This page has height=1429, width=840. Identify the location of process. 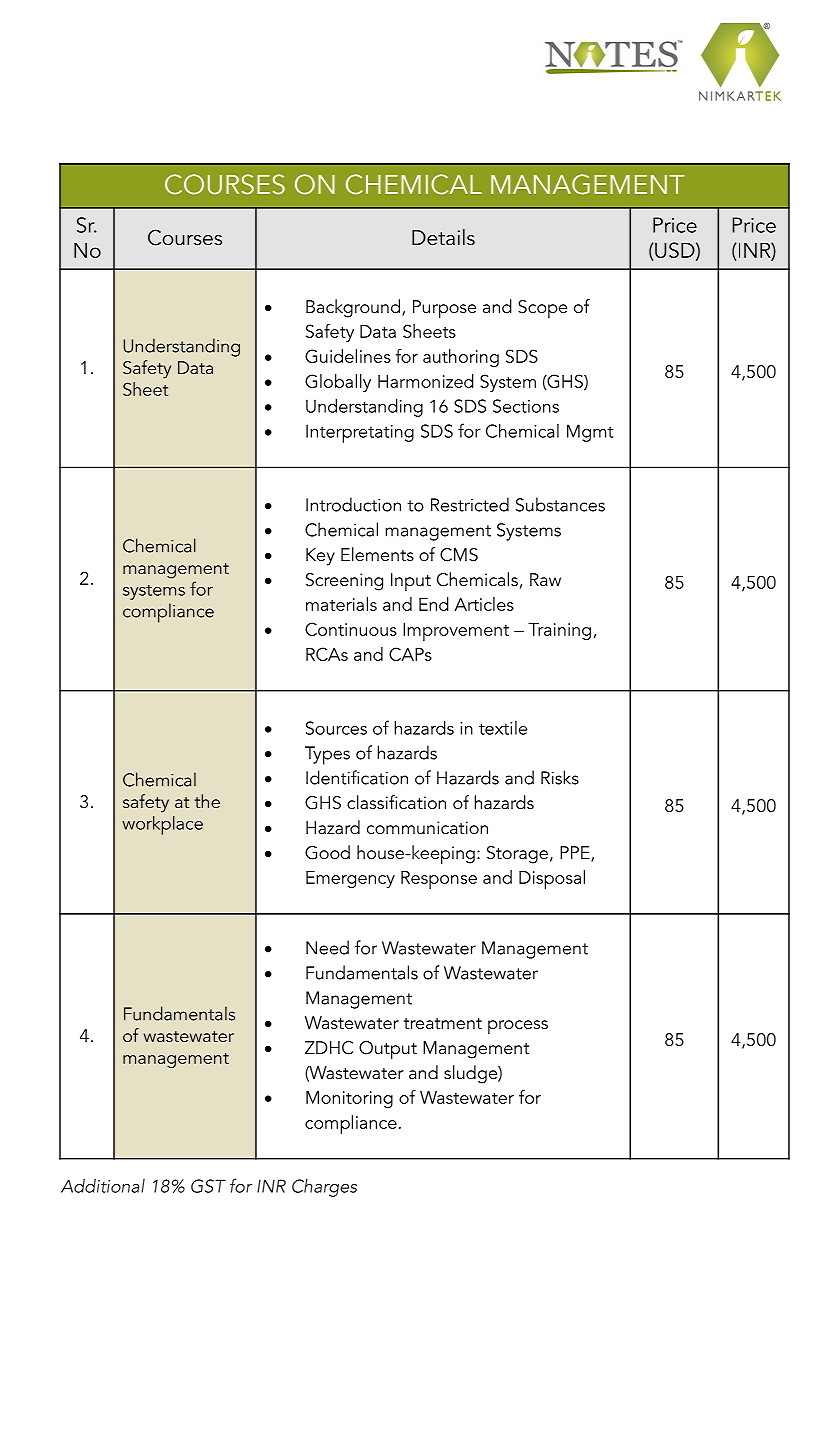
(518, 1027).
